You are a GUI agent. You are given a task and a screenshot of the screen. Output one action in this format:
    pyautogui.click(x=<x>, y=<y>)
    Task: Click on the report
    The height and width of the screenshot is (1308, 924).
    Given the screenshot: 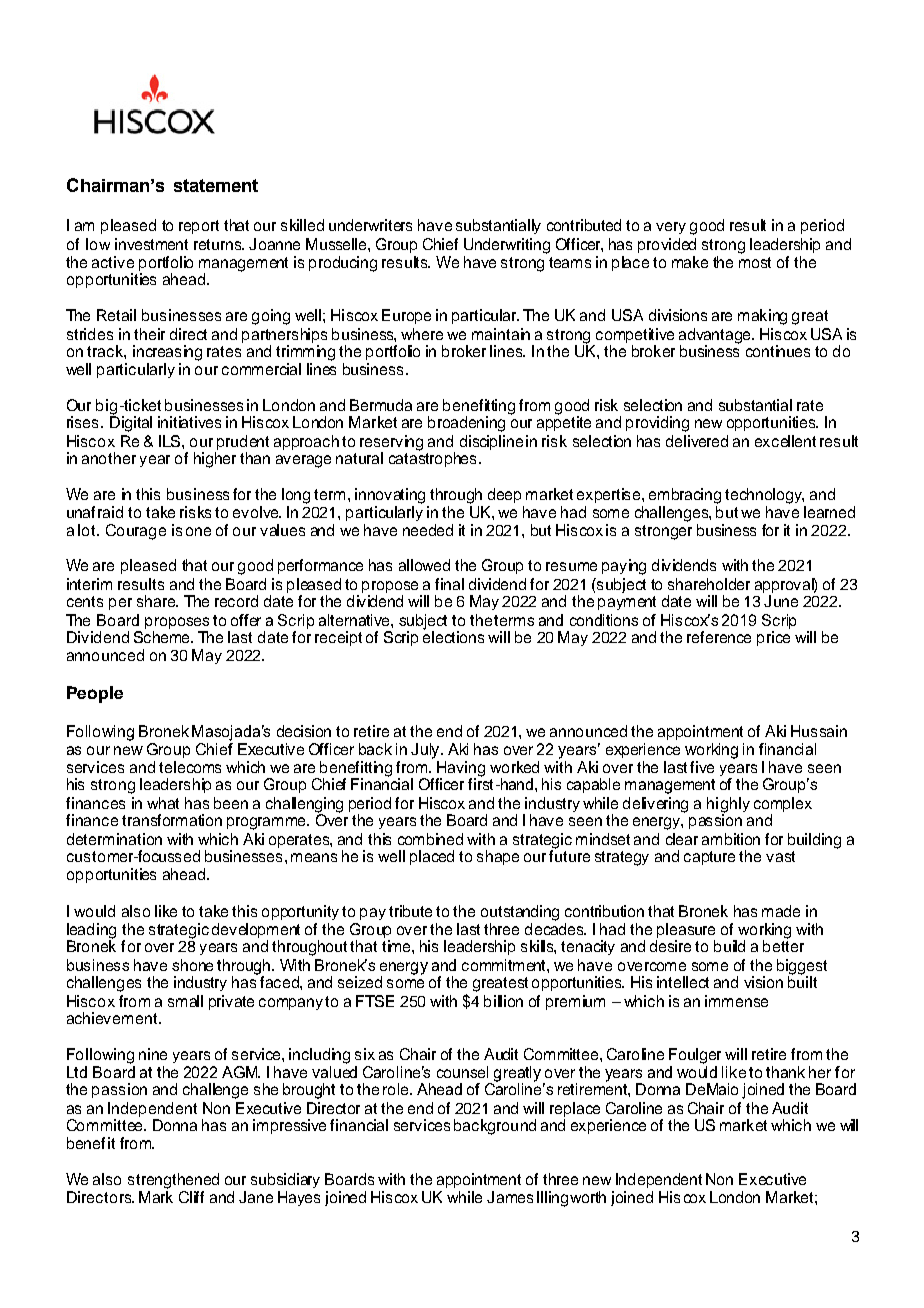 What is the action you would take?
    pyautogui.click(x=199, y=227)
